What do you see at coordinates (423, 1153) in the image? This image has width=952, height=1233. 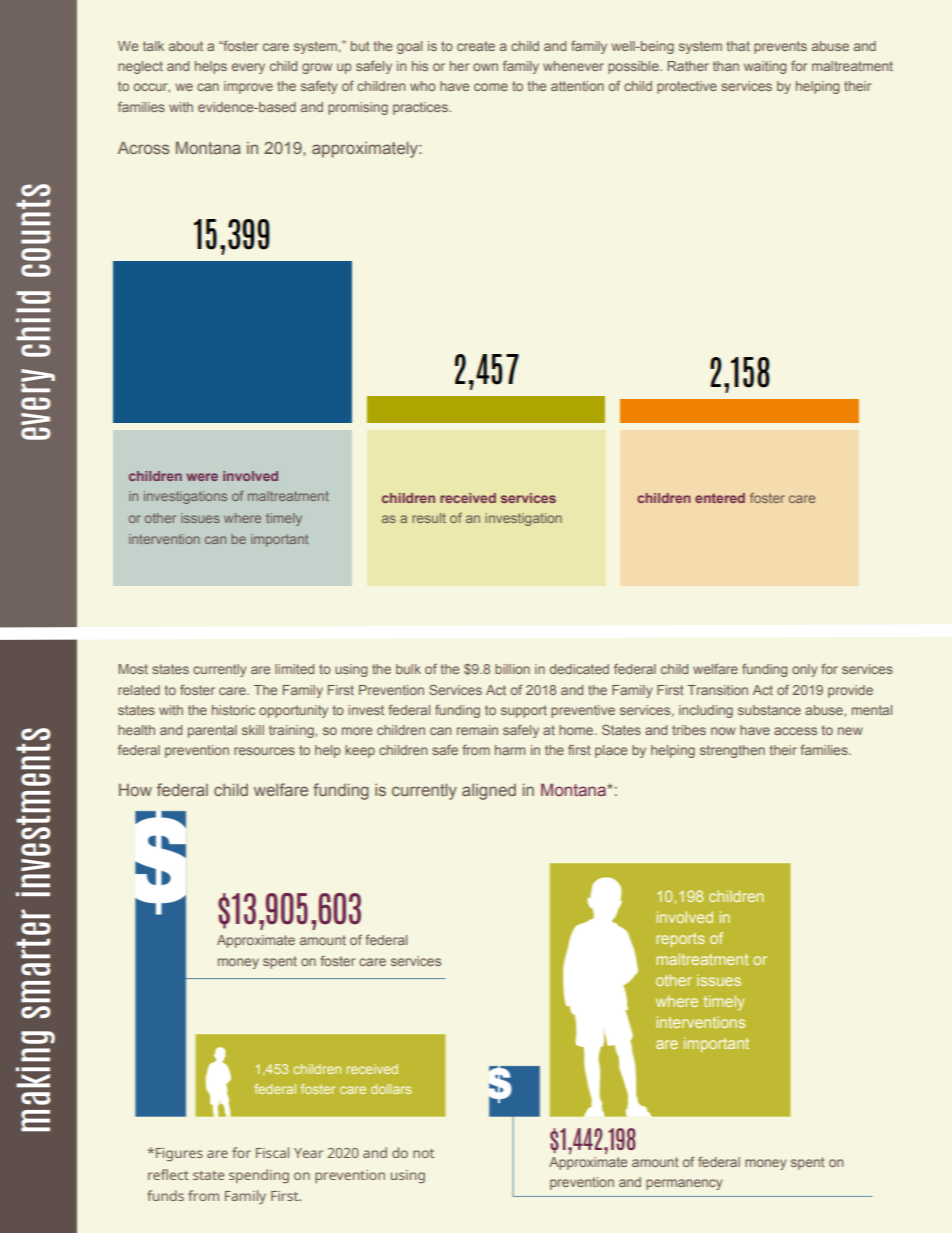 I see `not` at bounding box center [423, 1153].
